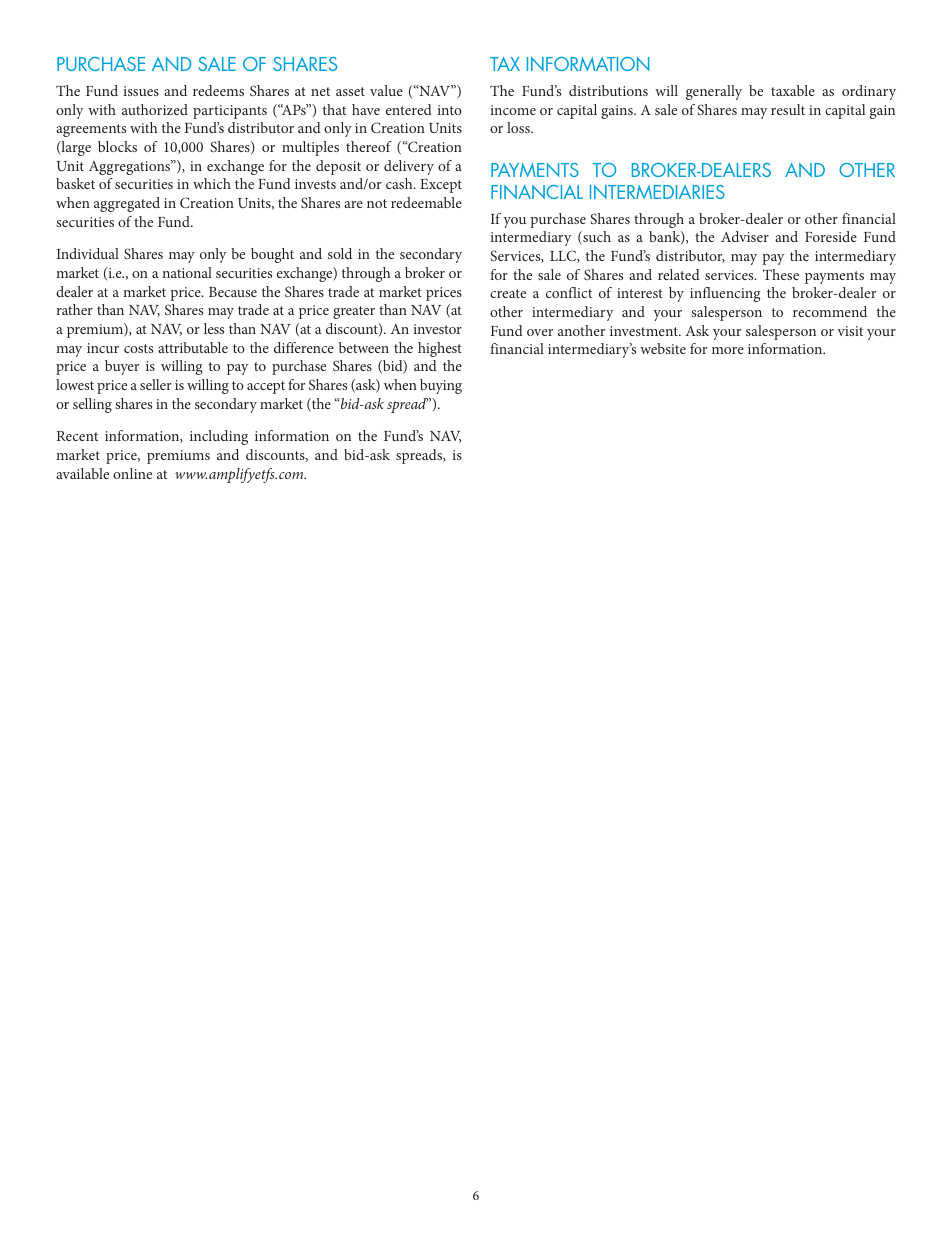 This page has width=952, height=1233. Describe the element at coordinates (788, 109) in the page. I see `result` at that location.
